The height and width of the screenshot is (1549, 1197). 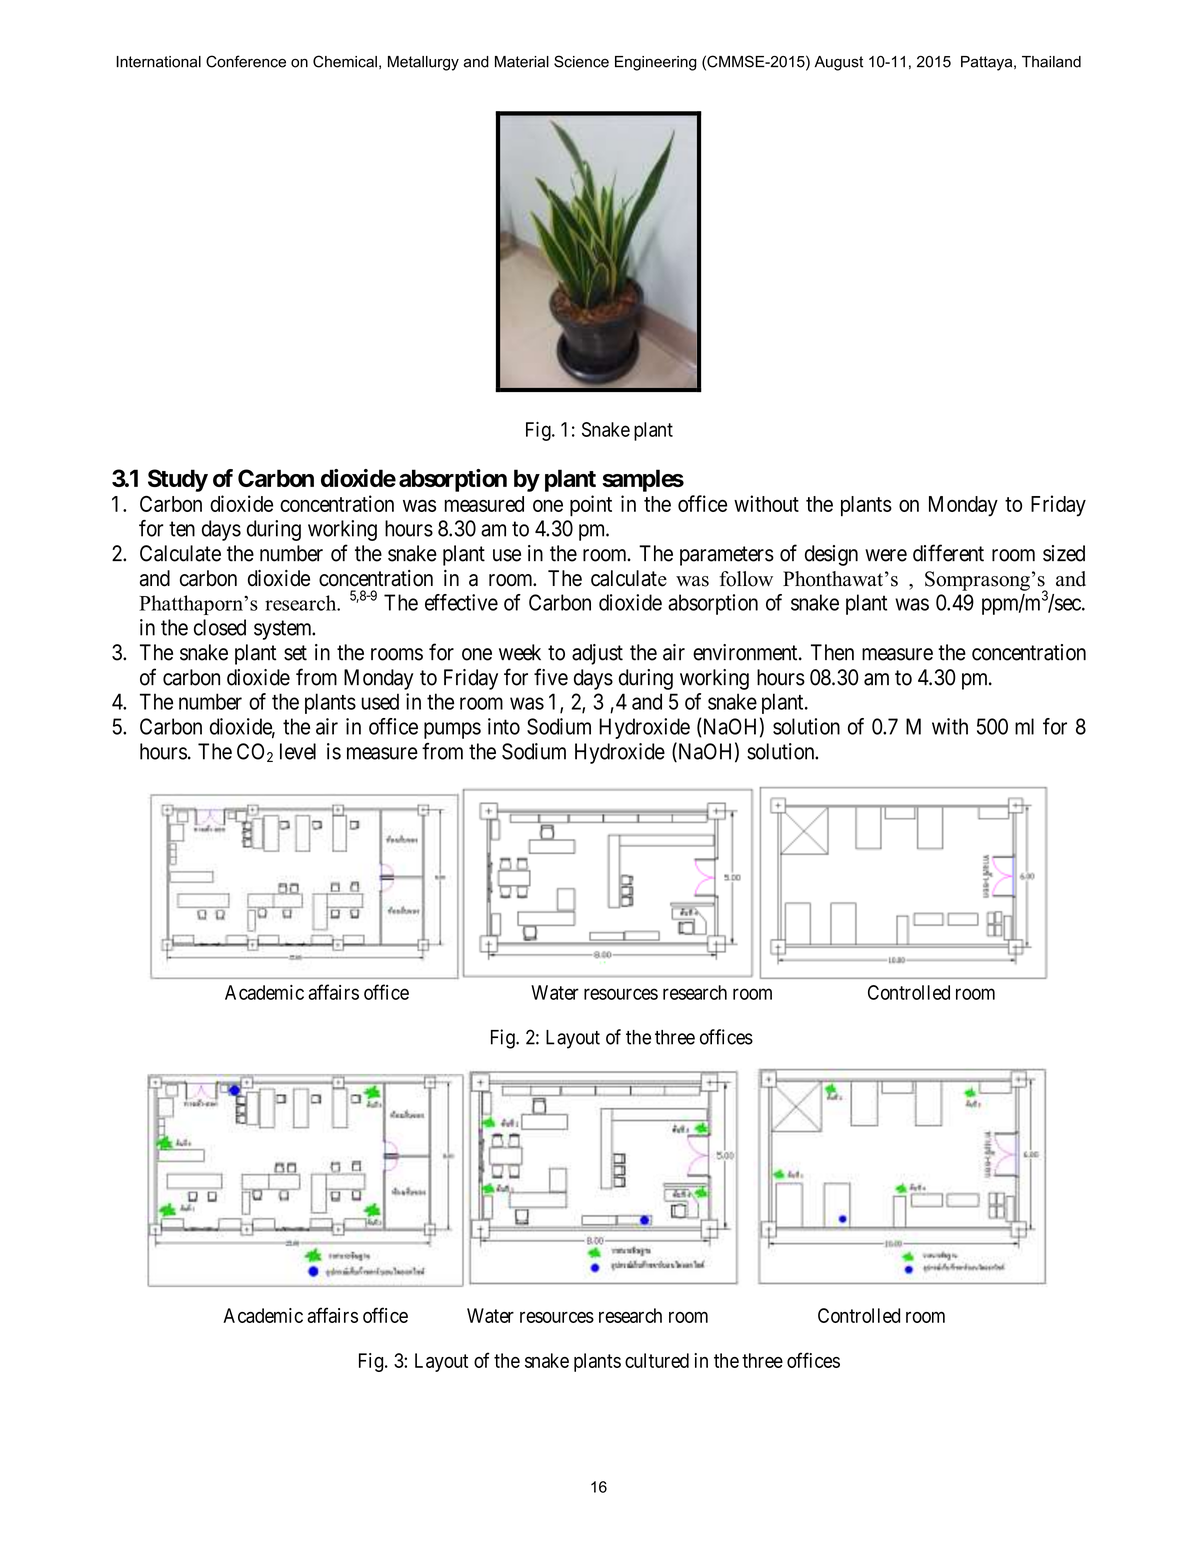 What do you see at coordinates (1051, 62) in the screenshot?
I see `Thailand` at bounding box center [1051, 62].
